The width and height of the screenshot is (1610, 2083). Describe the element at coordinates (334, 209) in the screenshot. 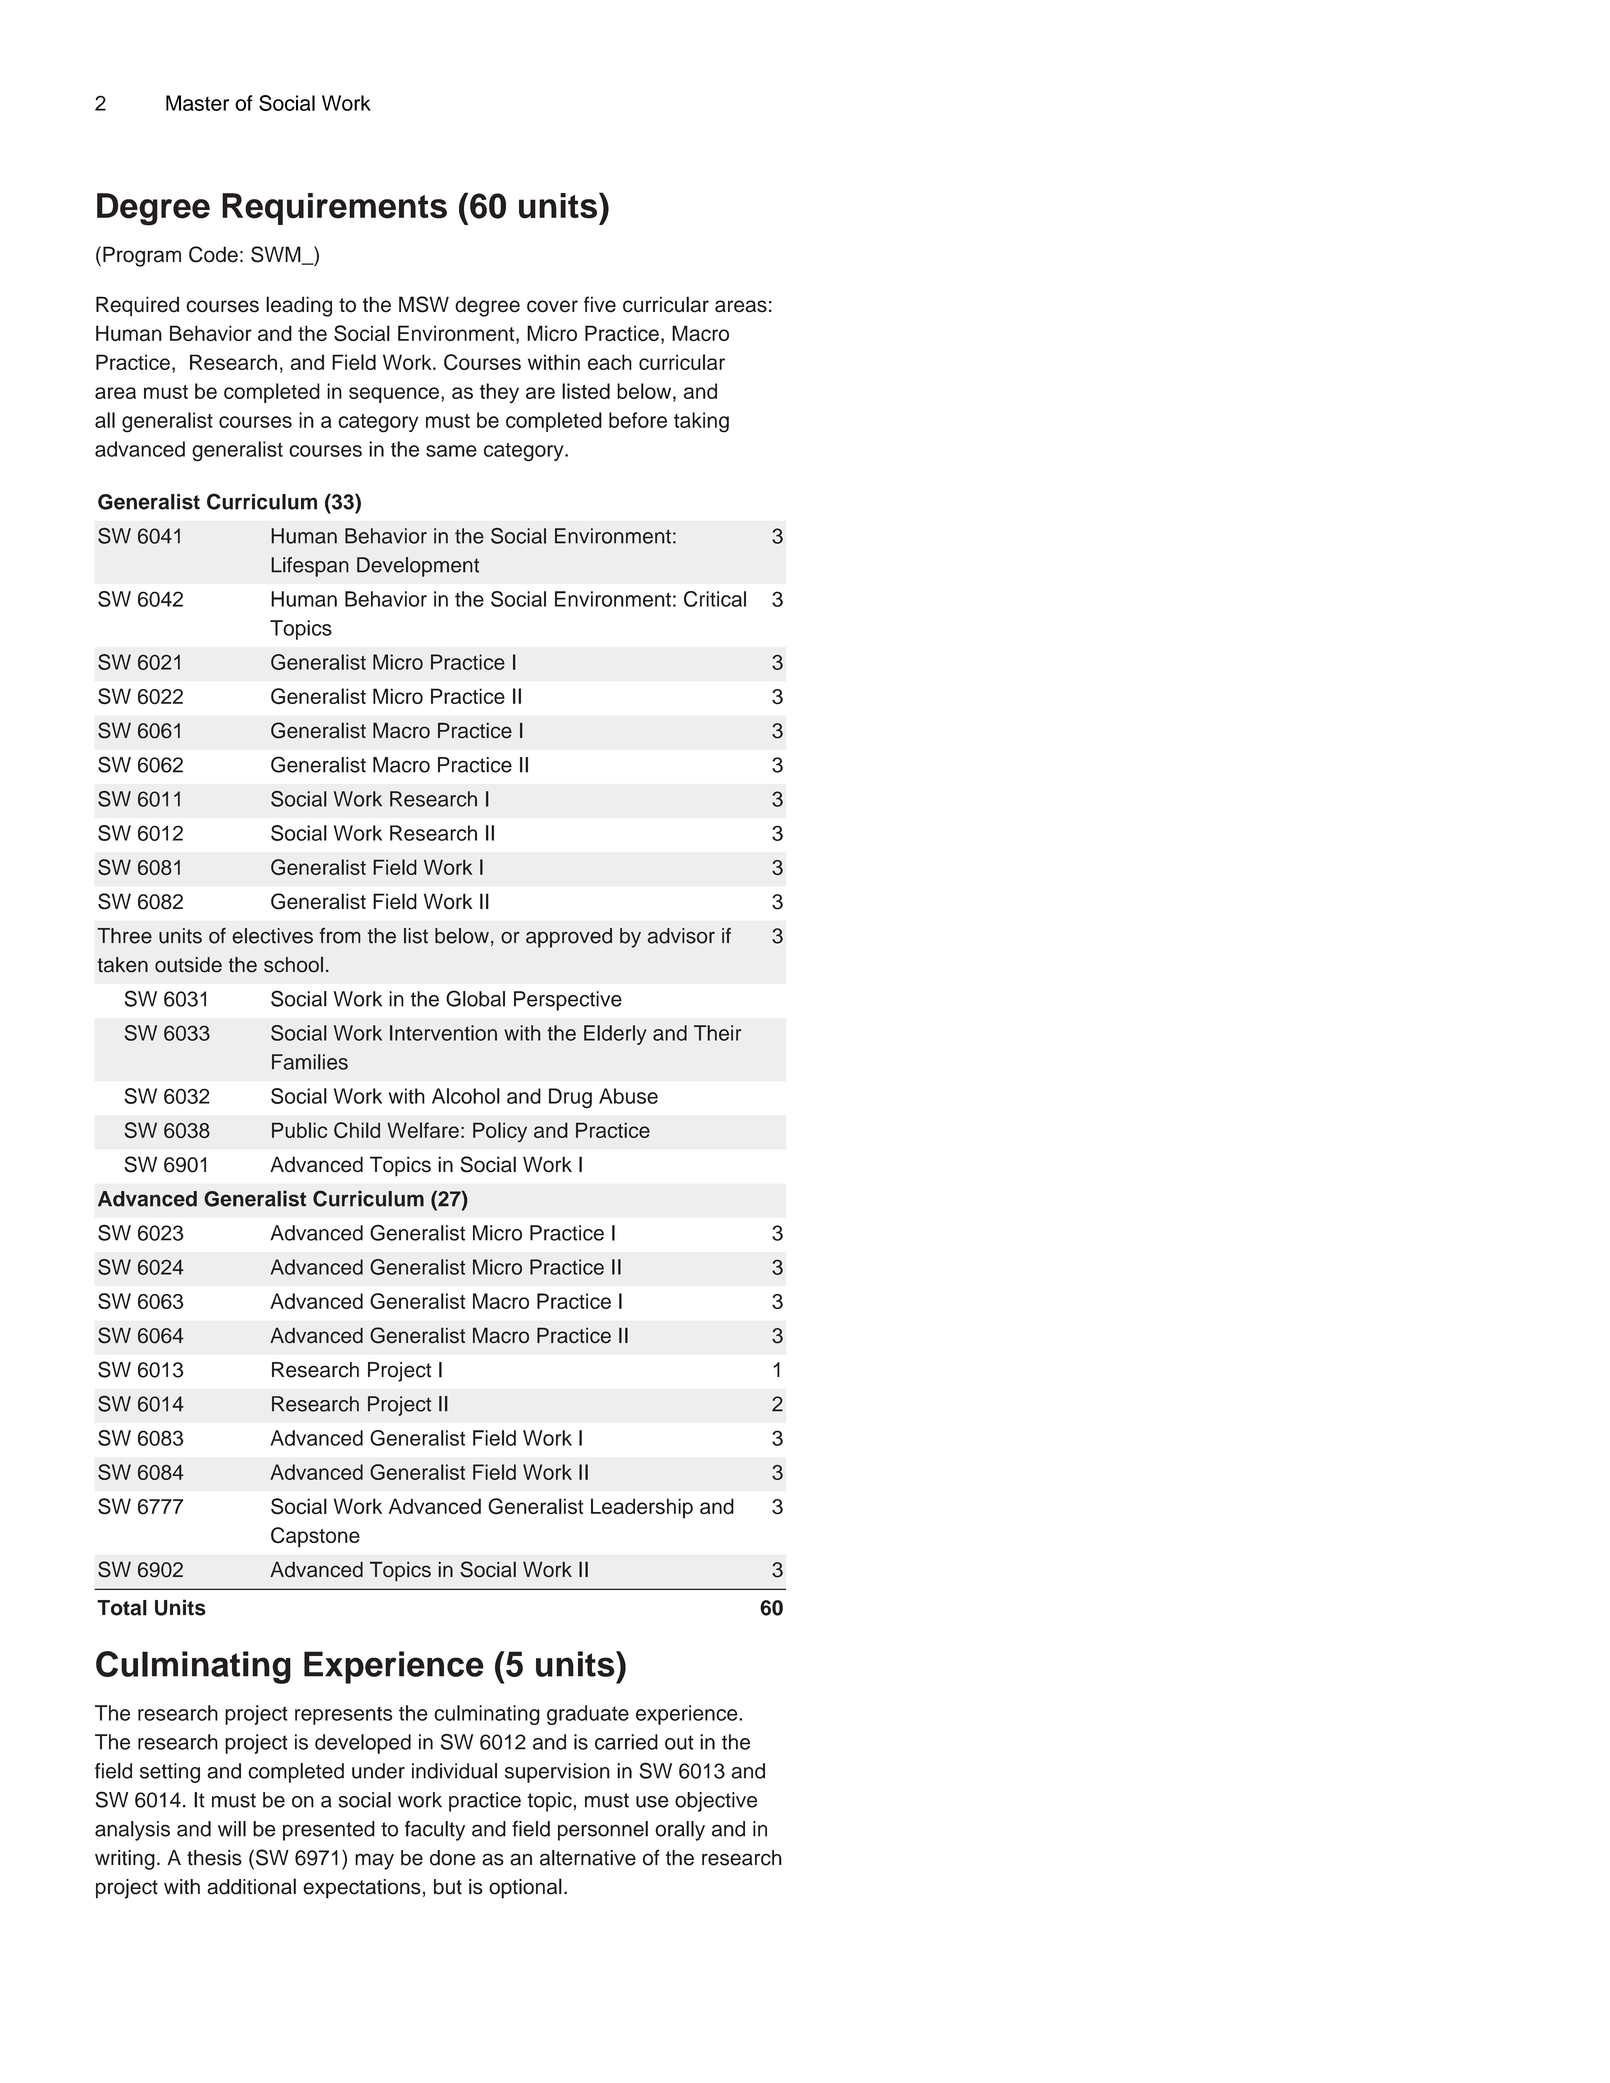

I see `Requirements` at that location.
